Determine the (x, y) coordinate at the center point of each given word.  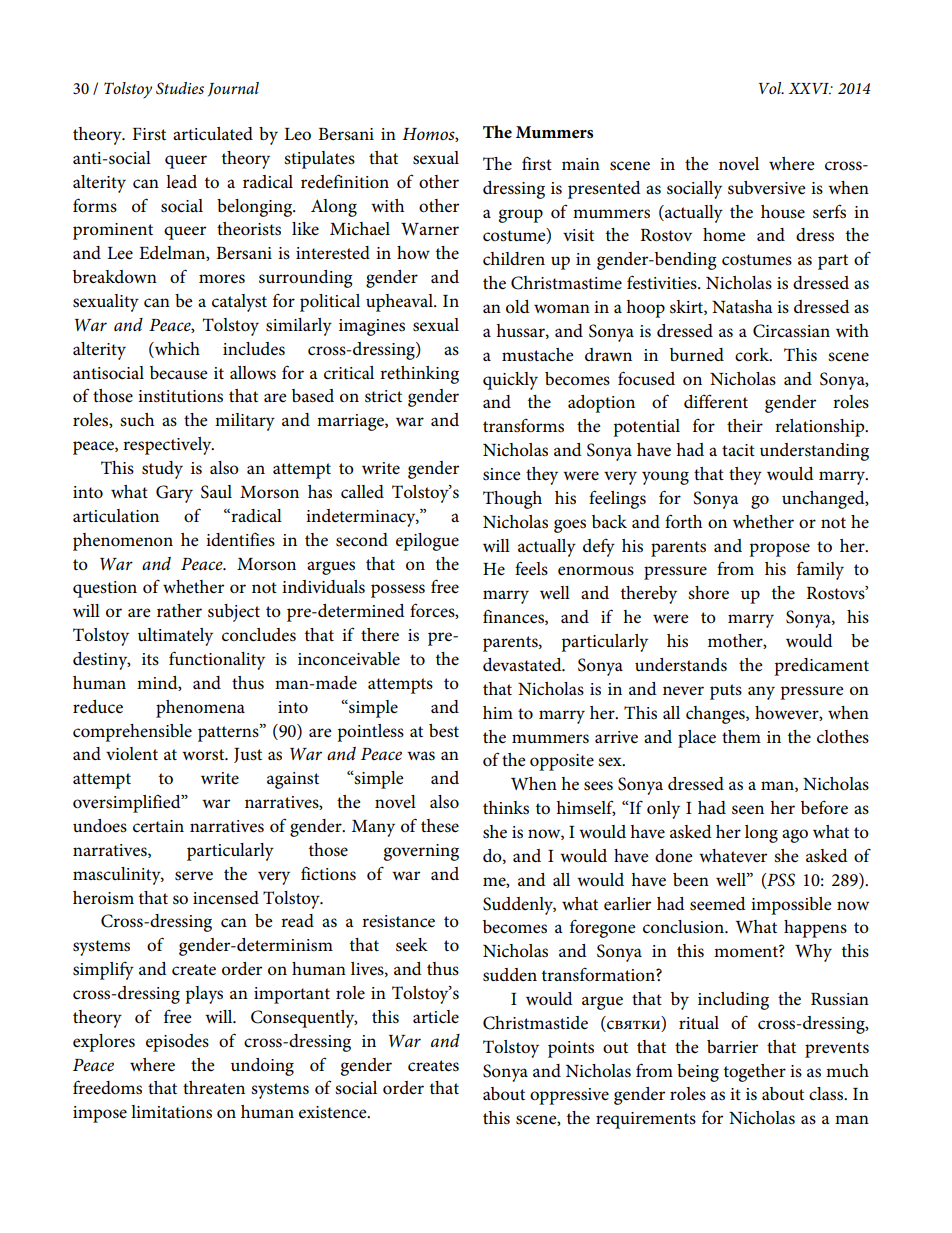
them (741, 736)
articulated (213, 134)
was (421, 756)
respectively (168, 446)
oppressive (569, 1096)
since (502, 474)
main (581, 164)
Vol (771, 88)
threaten (214, 1088)
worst (204, 755)
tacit (738, 450)
